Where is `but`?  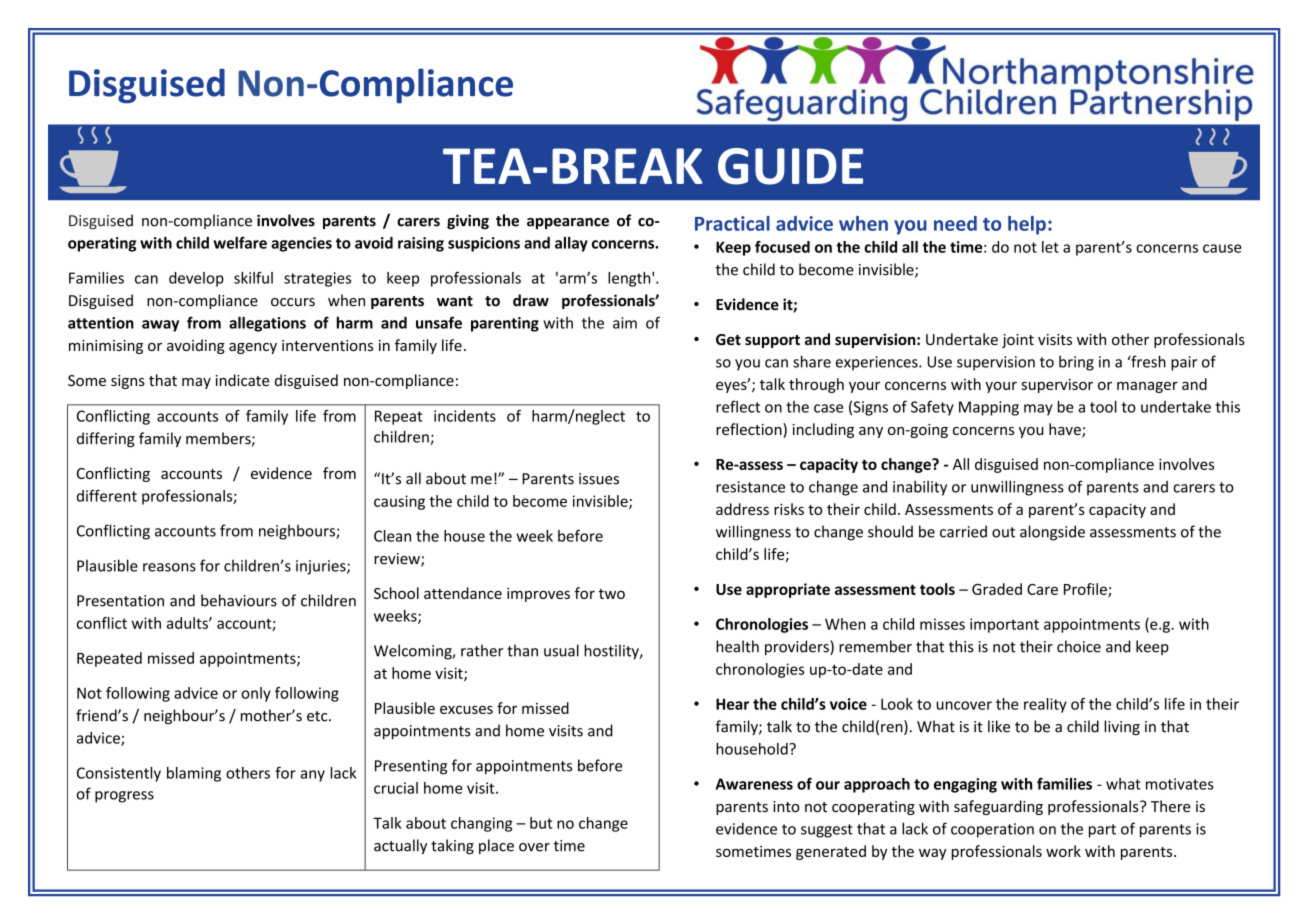 but is located at coordinates (541, 823).
